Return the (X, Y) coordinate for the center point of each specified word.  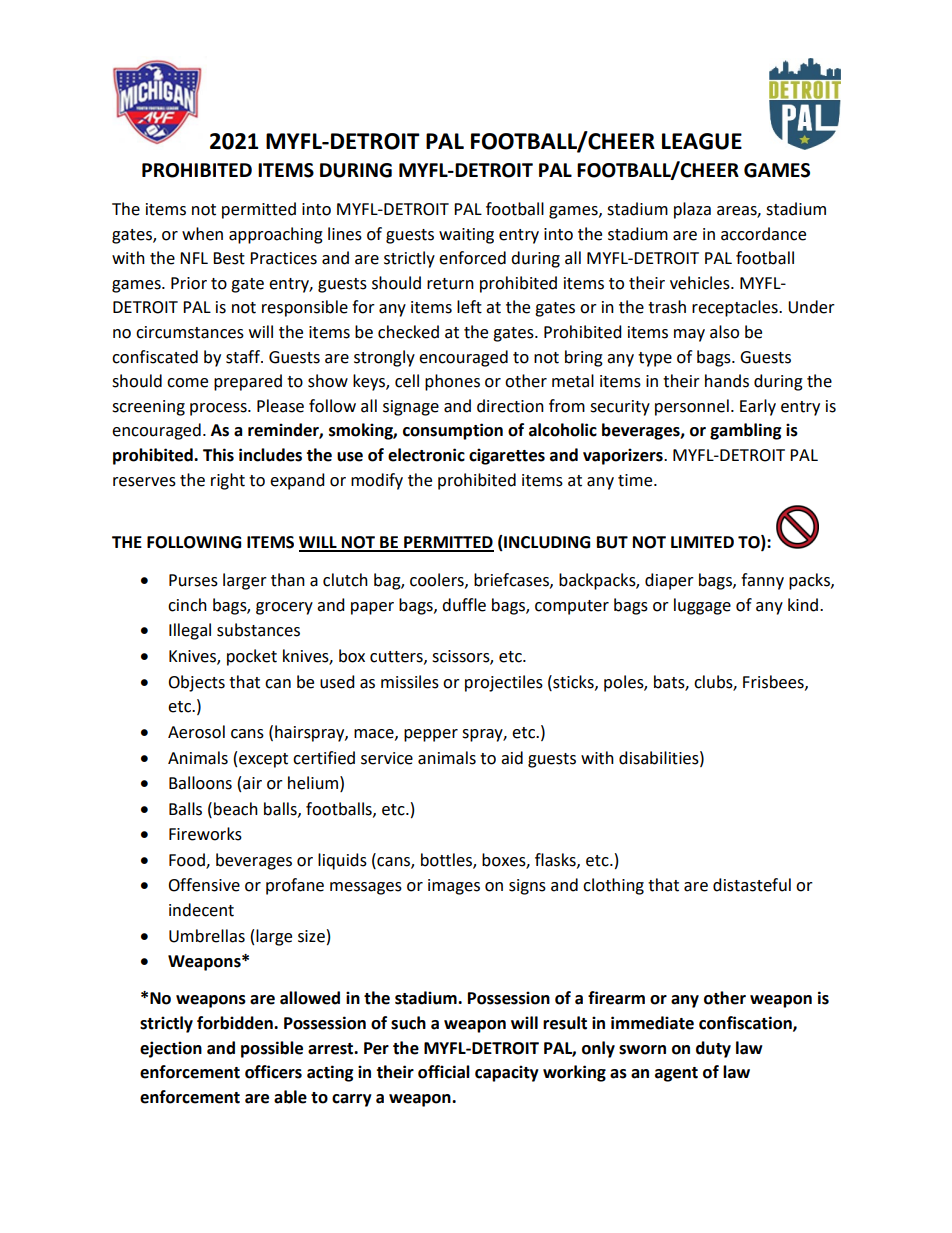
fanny (762, 581)
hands (727, 381)
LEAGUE (702, 141)
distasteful (752, 885)
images (454, 887)
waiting (466, 236)
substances (258, 630)
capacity (507, 1073)
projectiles (504, 683)
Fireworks (205, 834)
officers (273, 1072)
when (202, 234)
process (219, 409)
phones (452, 382)
